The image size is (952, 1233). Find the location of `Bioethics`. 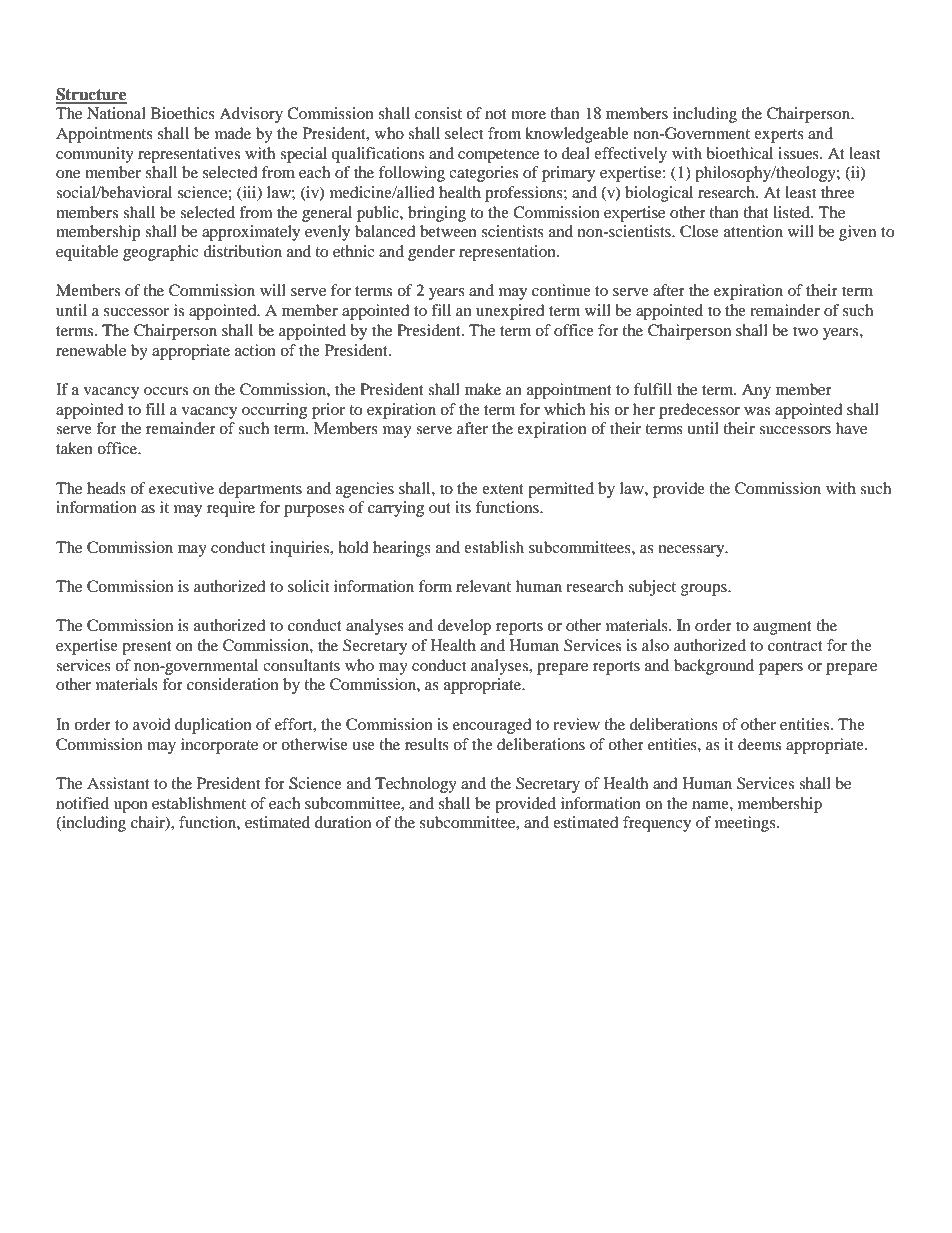

Bioethics is located at coordinates (183, 113).
